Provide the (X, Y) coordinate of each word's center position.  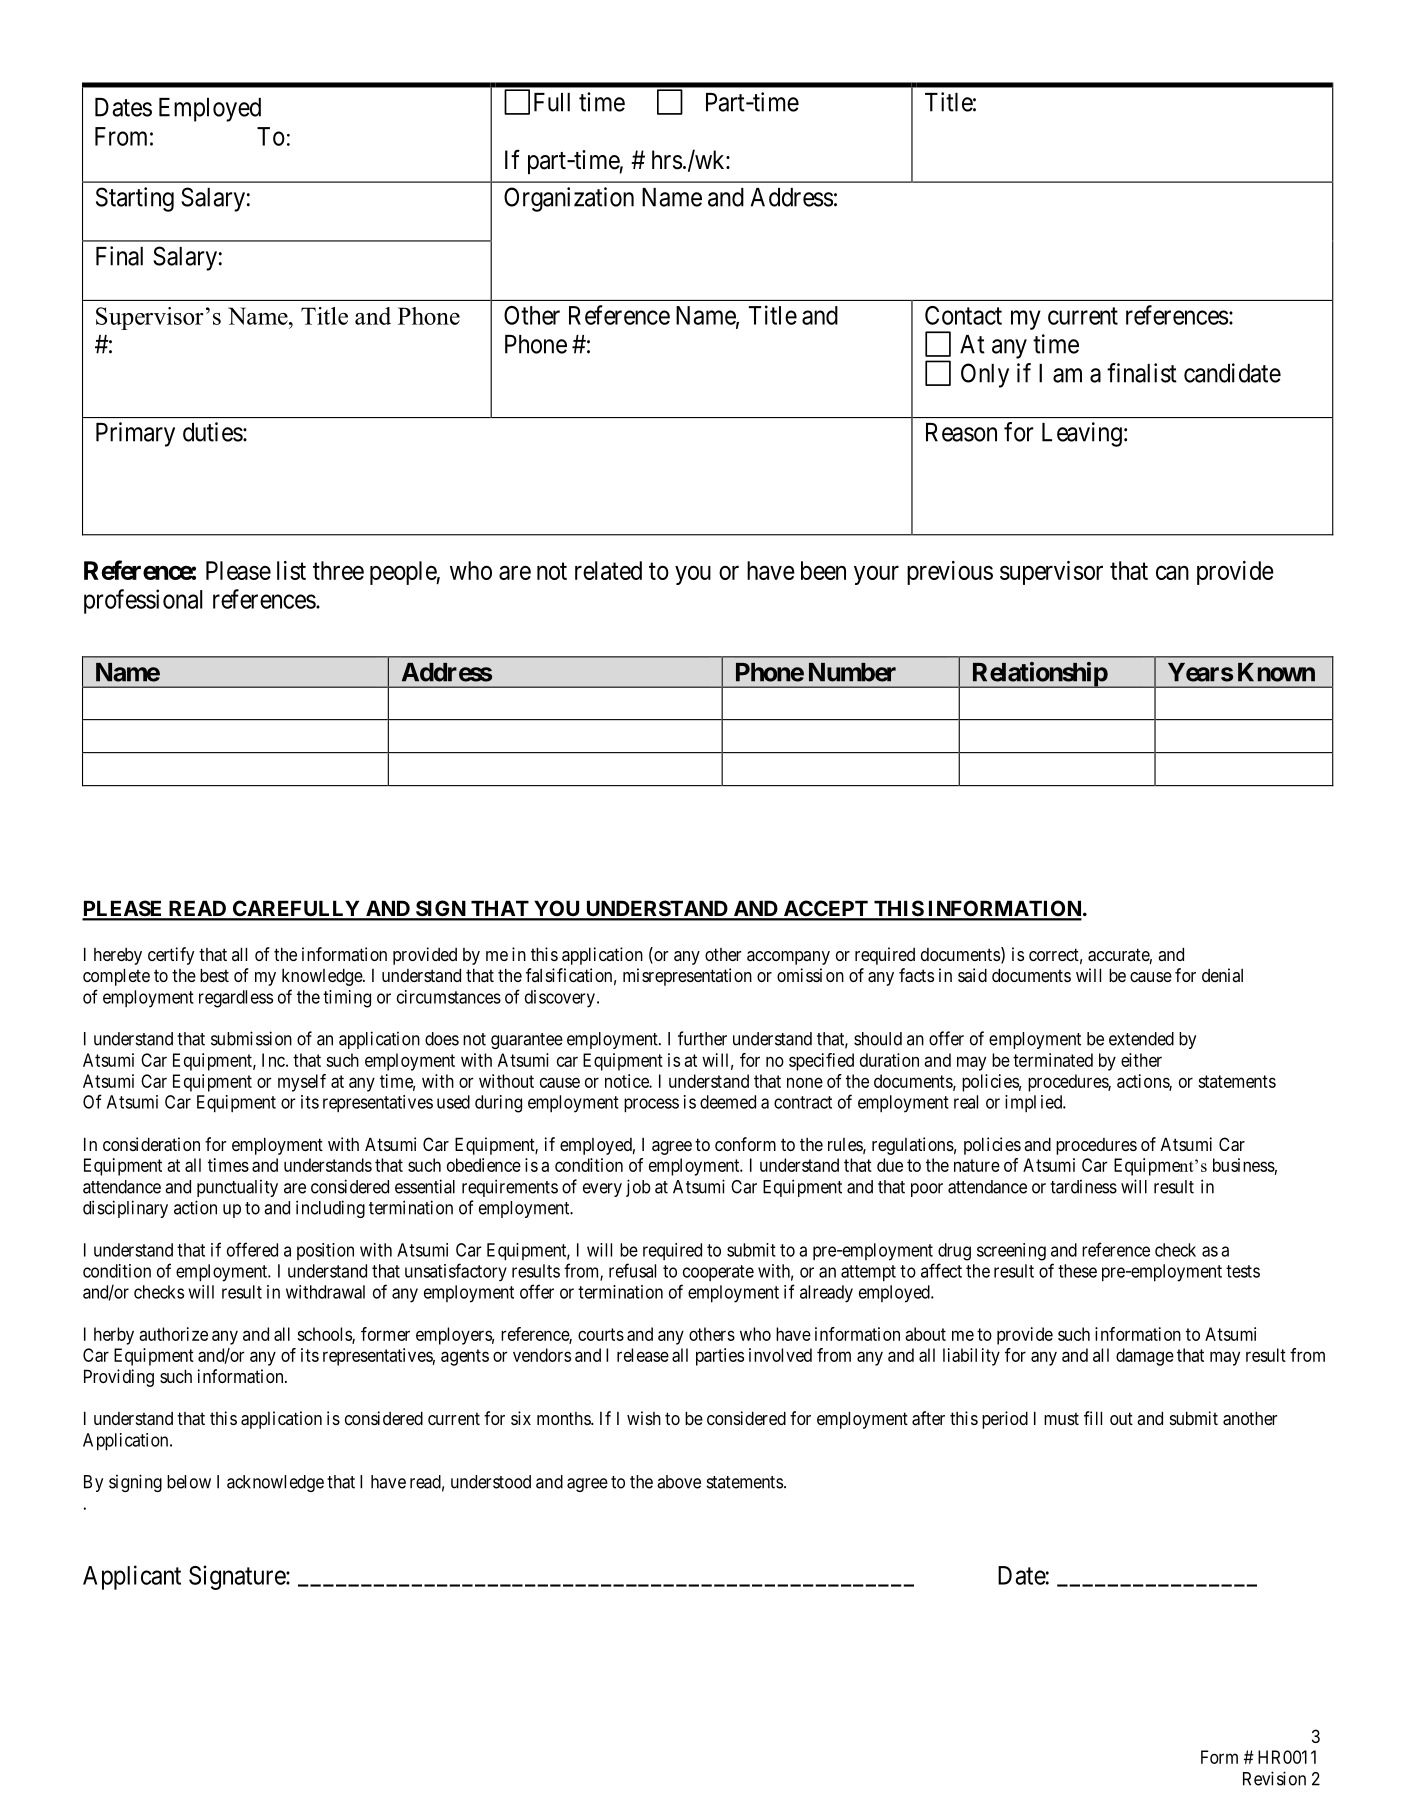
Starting (135, 199)
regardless (236, 999)
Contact (963, 315)
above (679, 1482)
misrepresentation (687, 977)
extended (1141, 1039)
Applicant (132, 1577)
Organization (569, 199)
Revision (1274, 1778)
